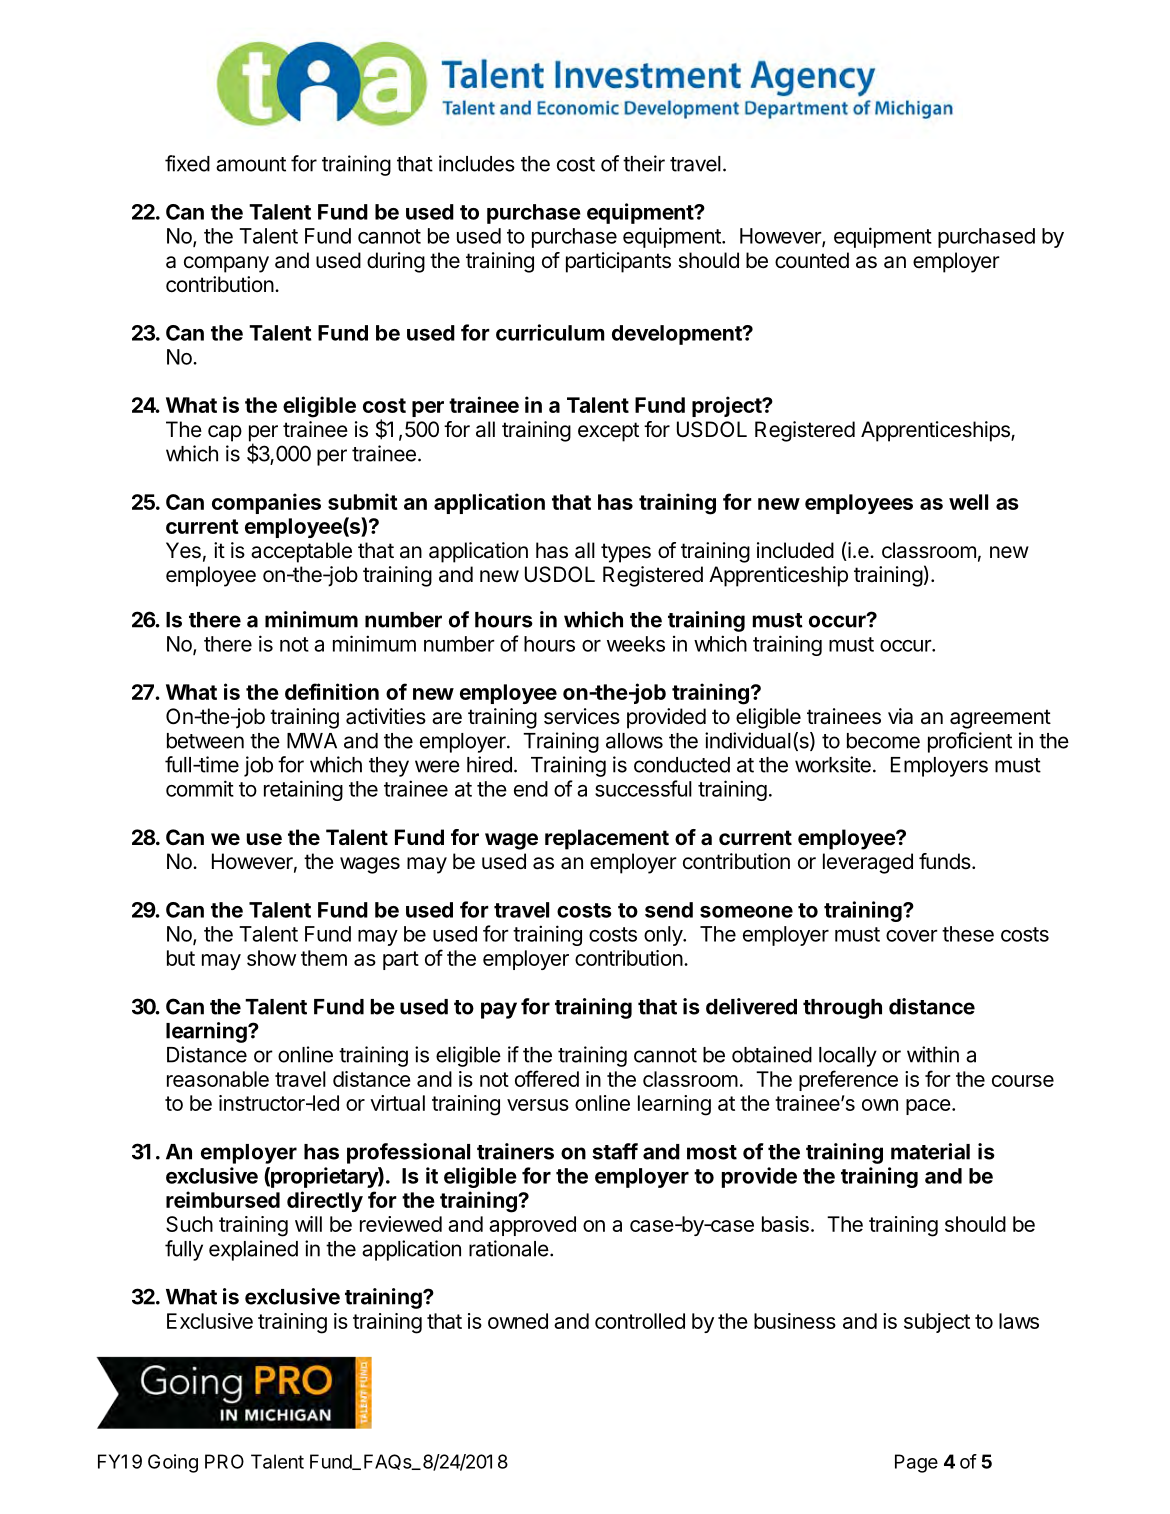  Describe the element at coordinates (644, 163) in the document. I see `their` at that location.
